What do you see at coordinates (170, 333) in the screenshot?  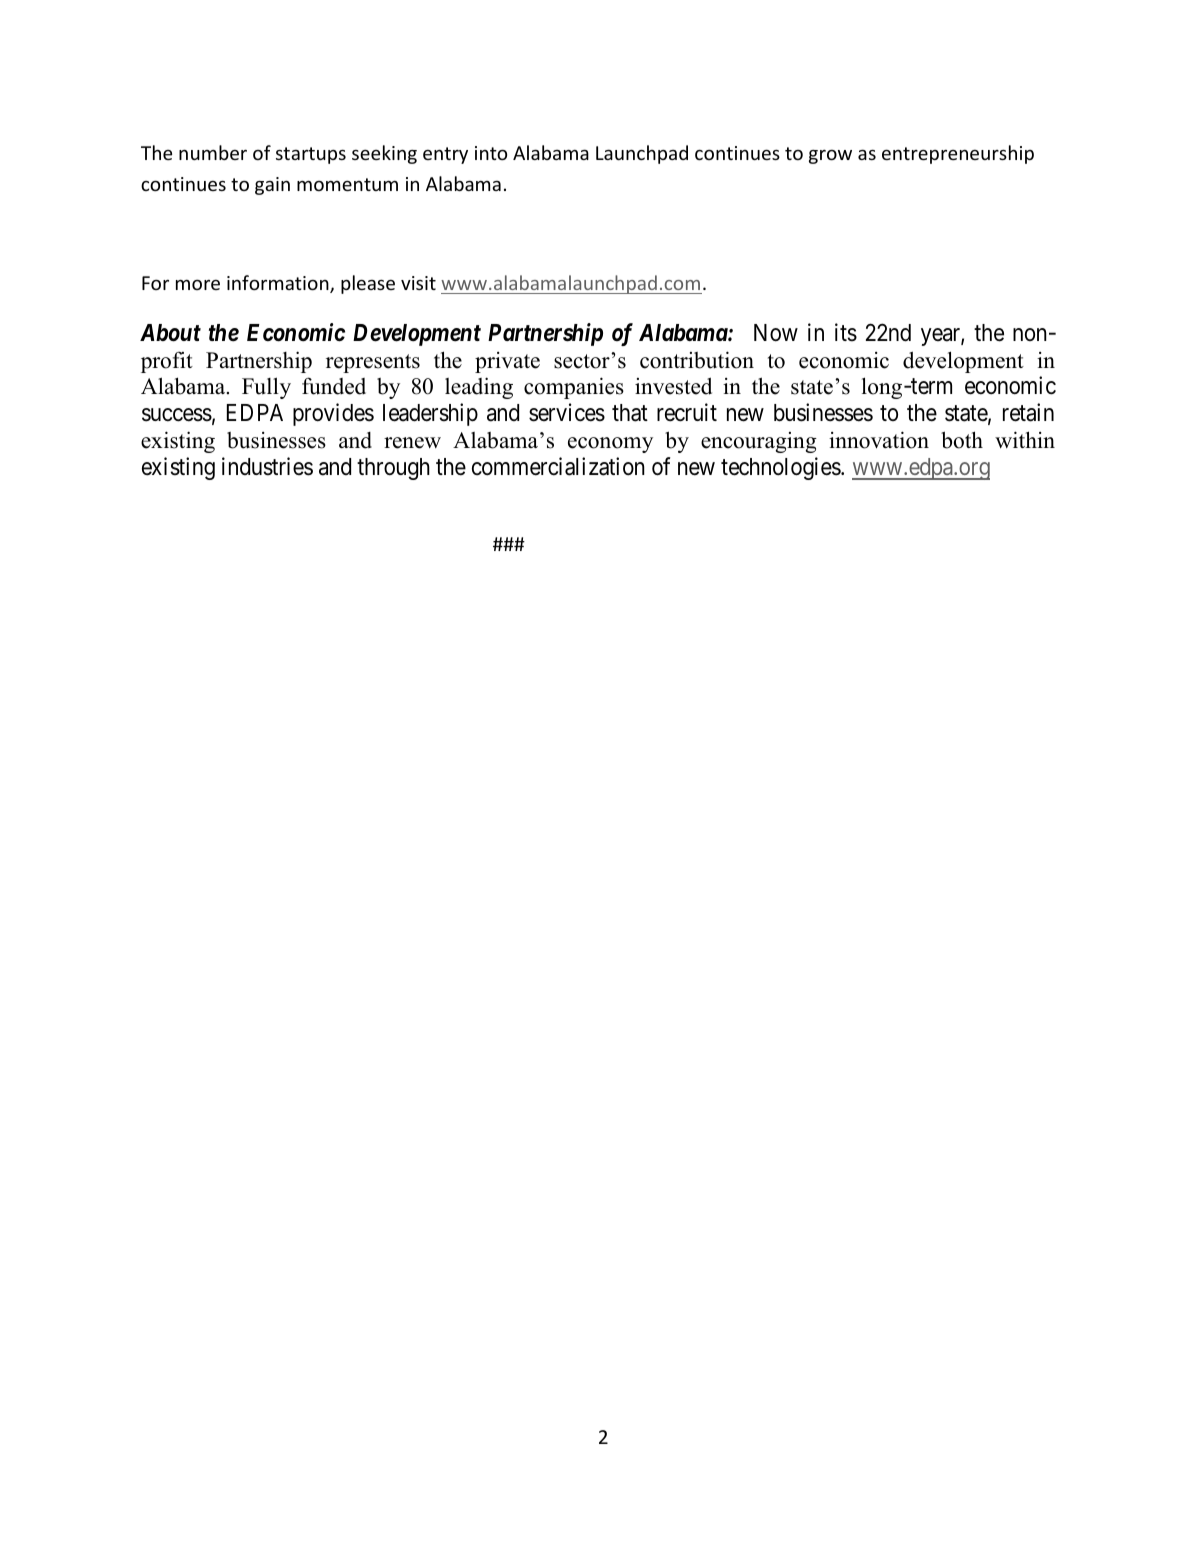 I see `About` at bounding box center [170, 333].
